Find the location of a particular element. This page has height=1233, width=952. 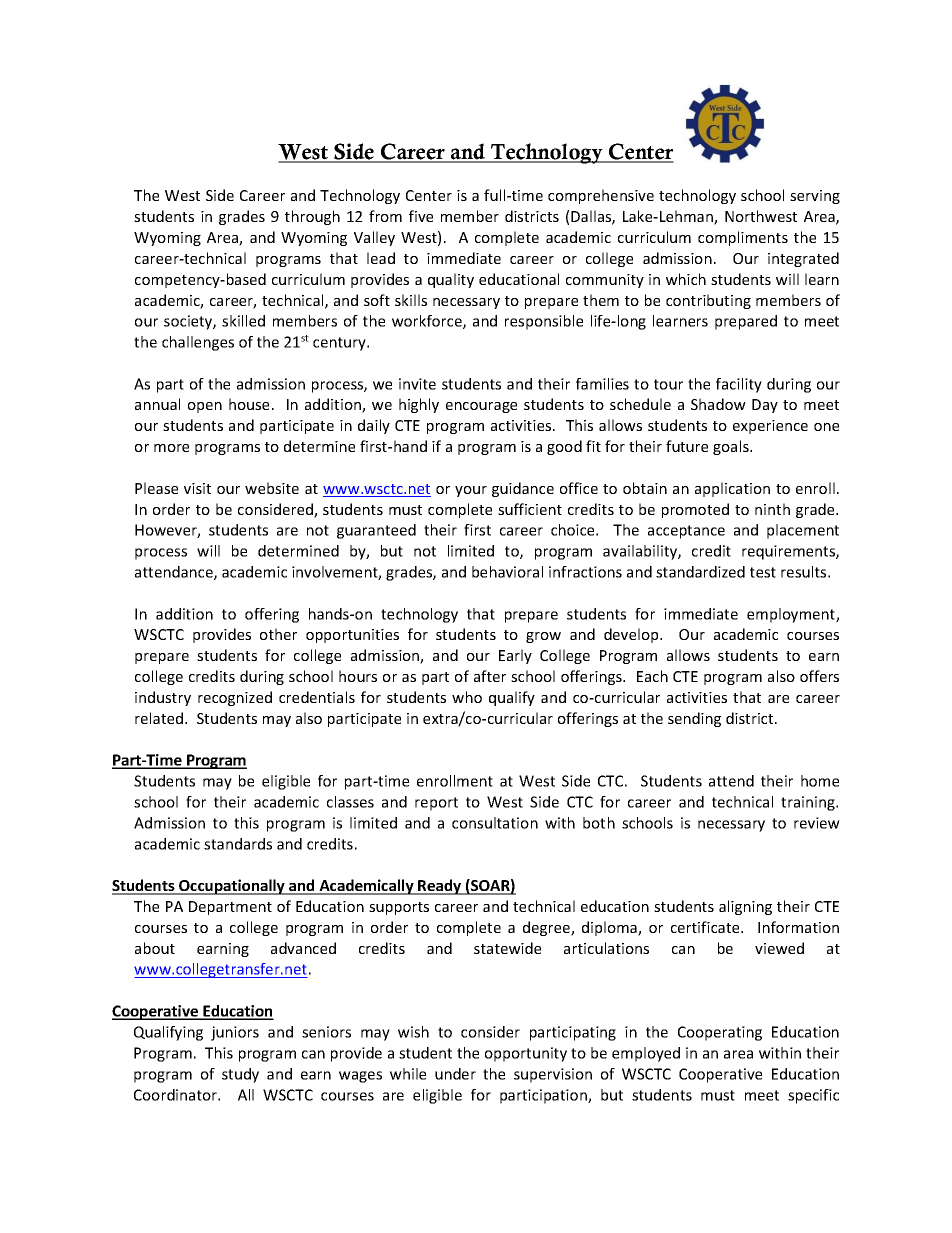

consultation is located at coordinates (495, 823).
